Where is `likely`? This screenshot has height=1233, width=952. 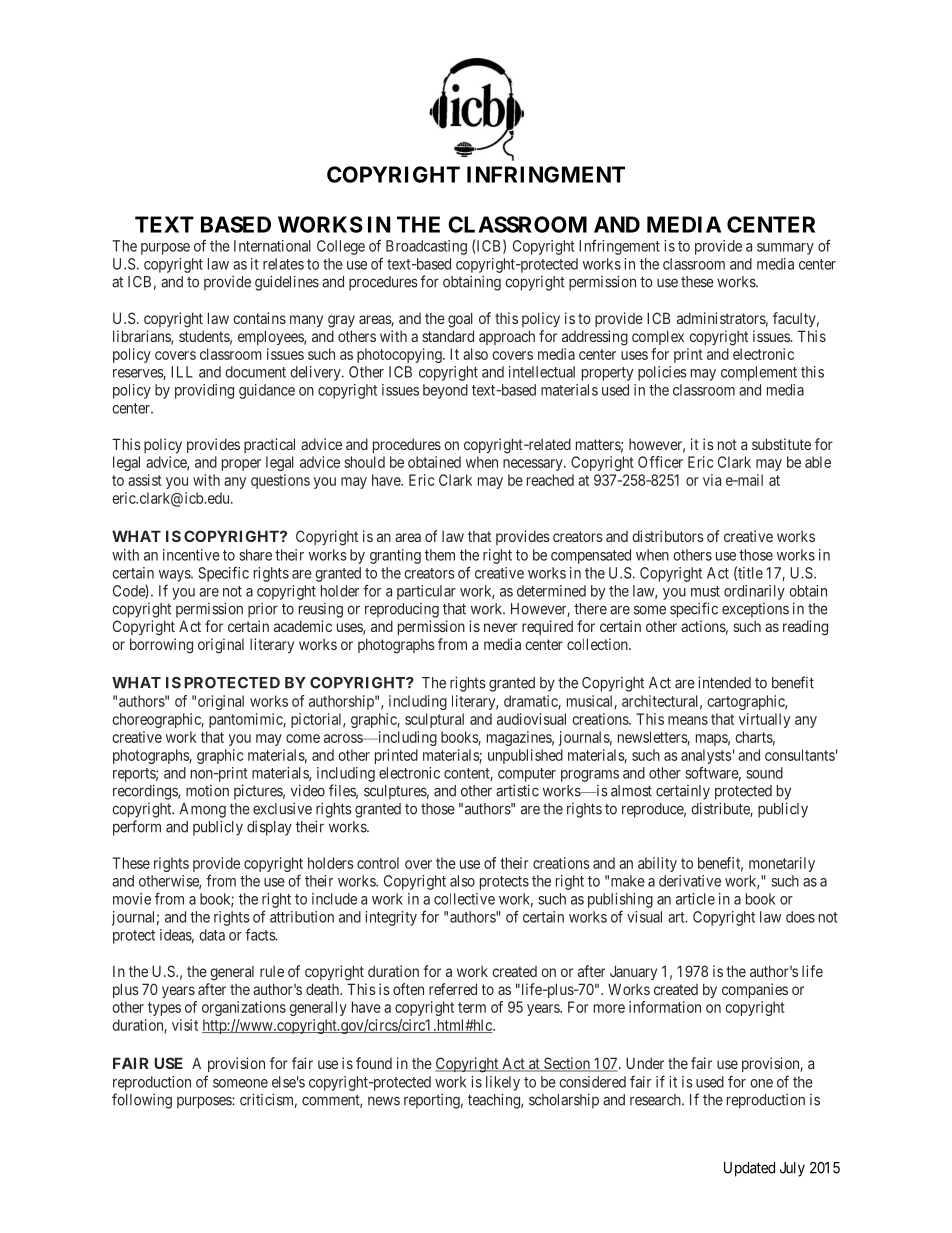
likely is located at coordinates (503, 1083).
